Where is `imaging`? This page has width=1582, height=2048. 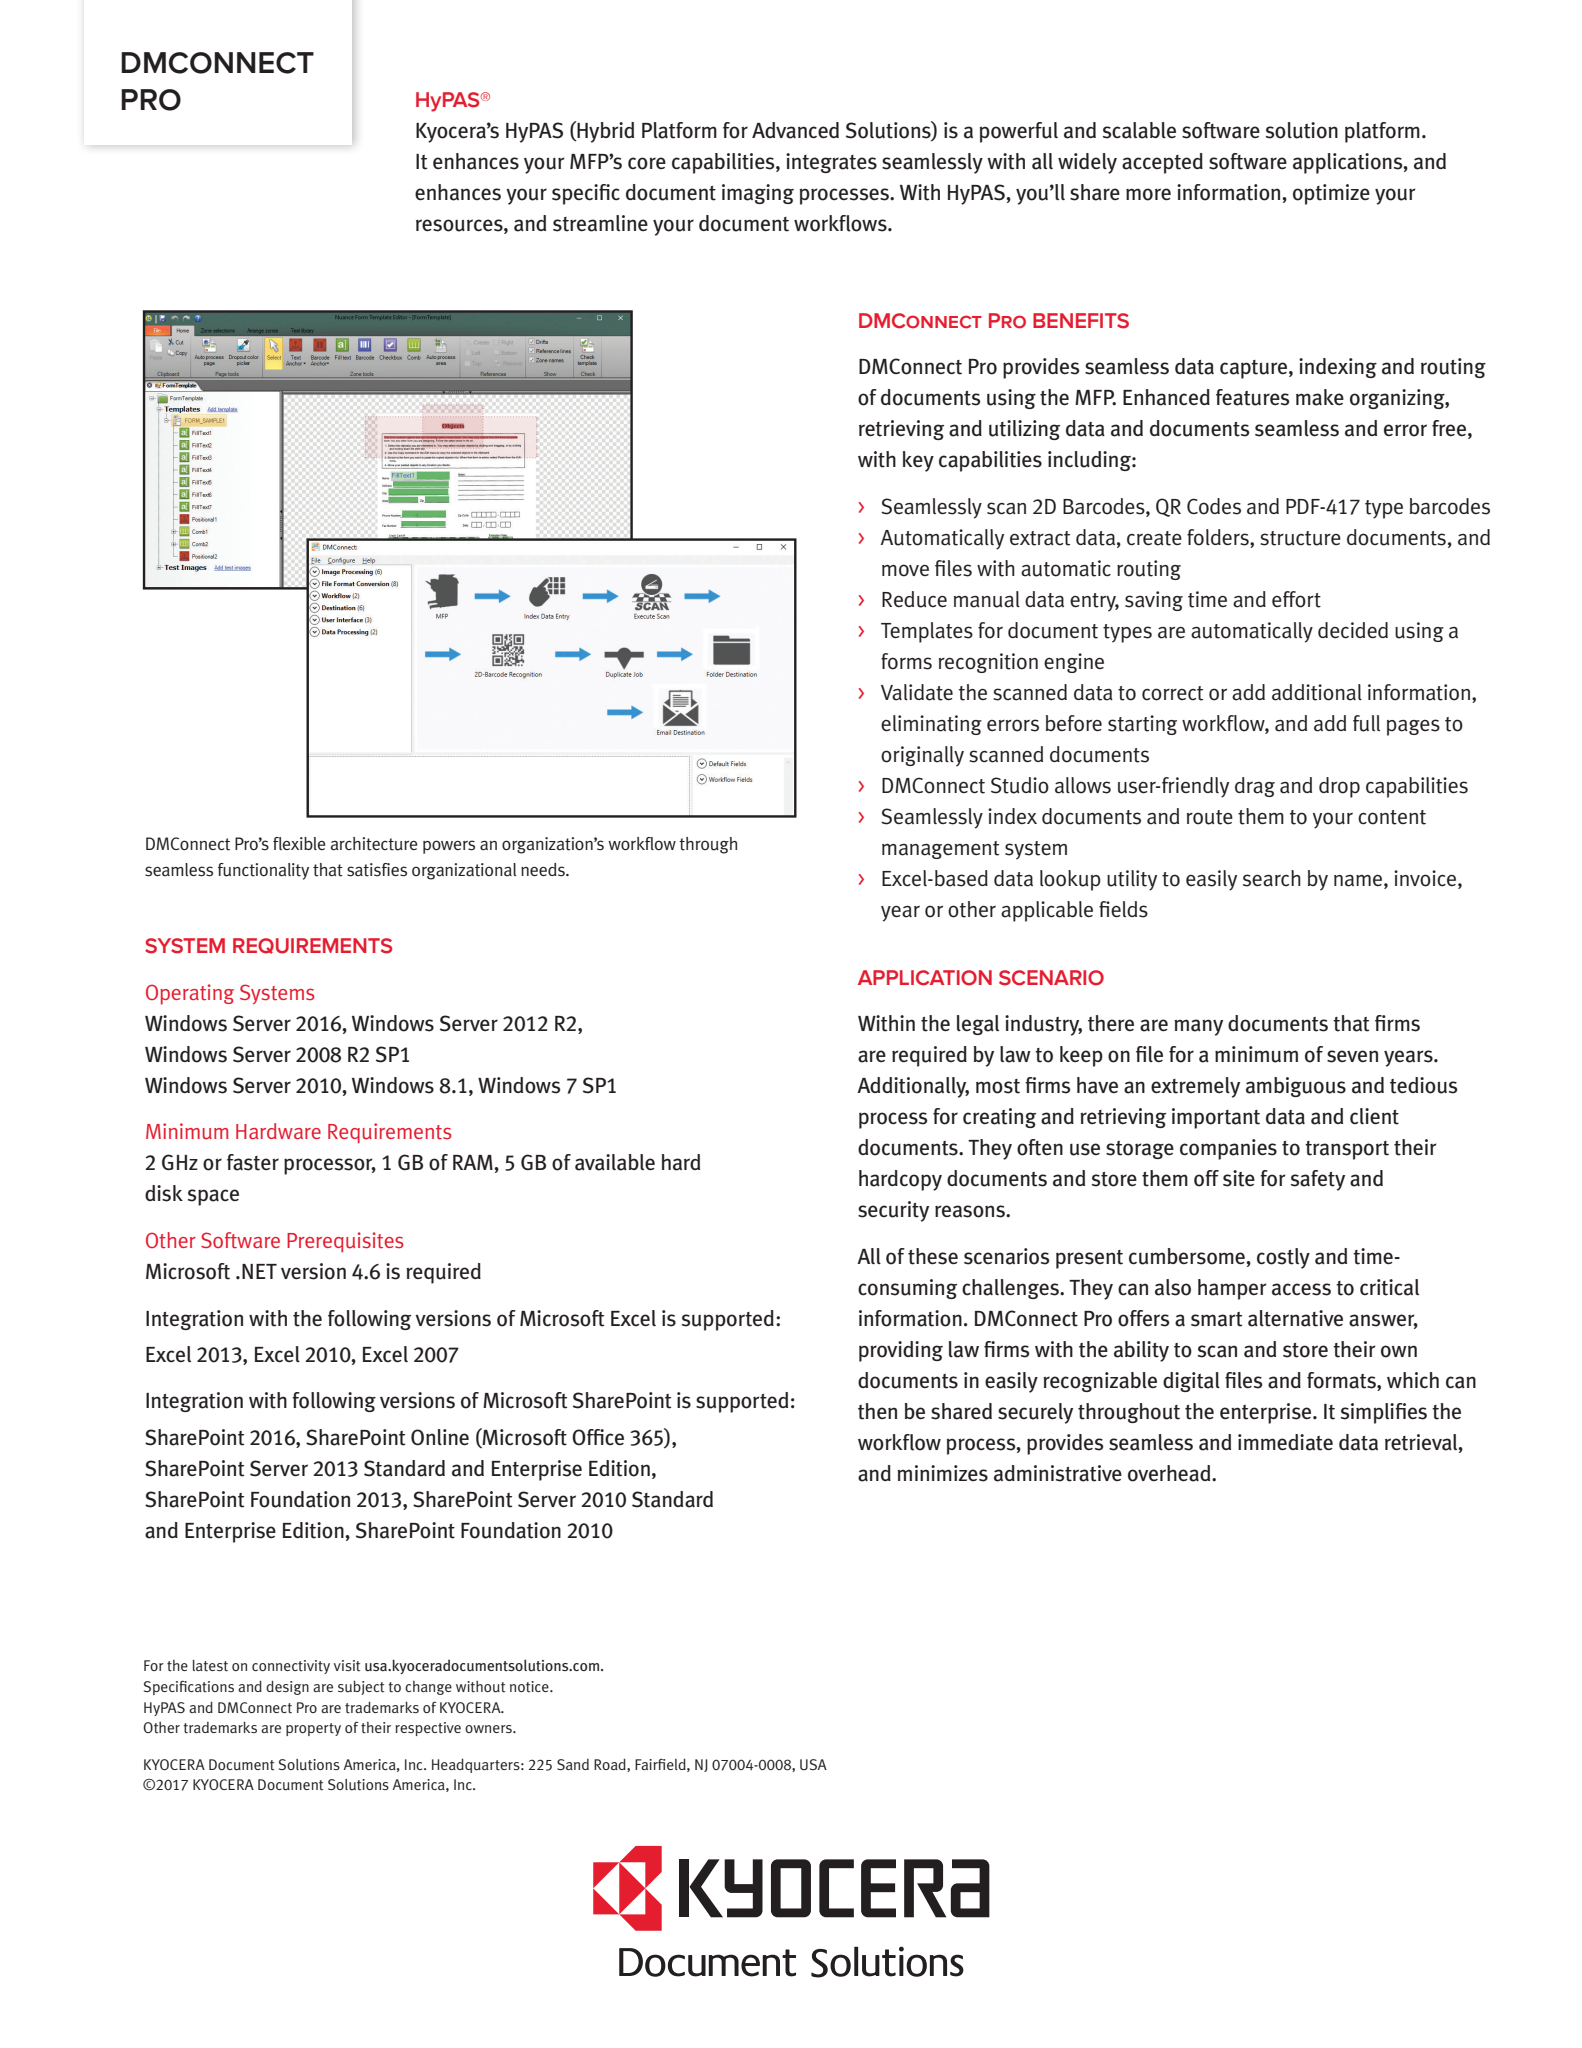 imaging is located at coordinates (758, 194).
